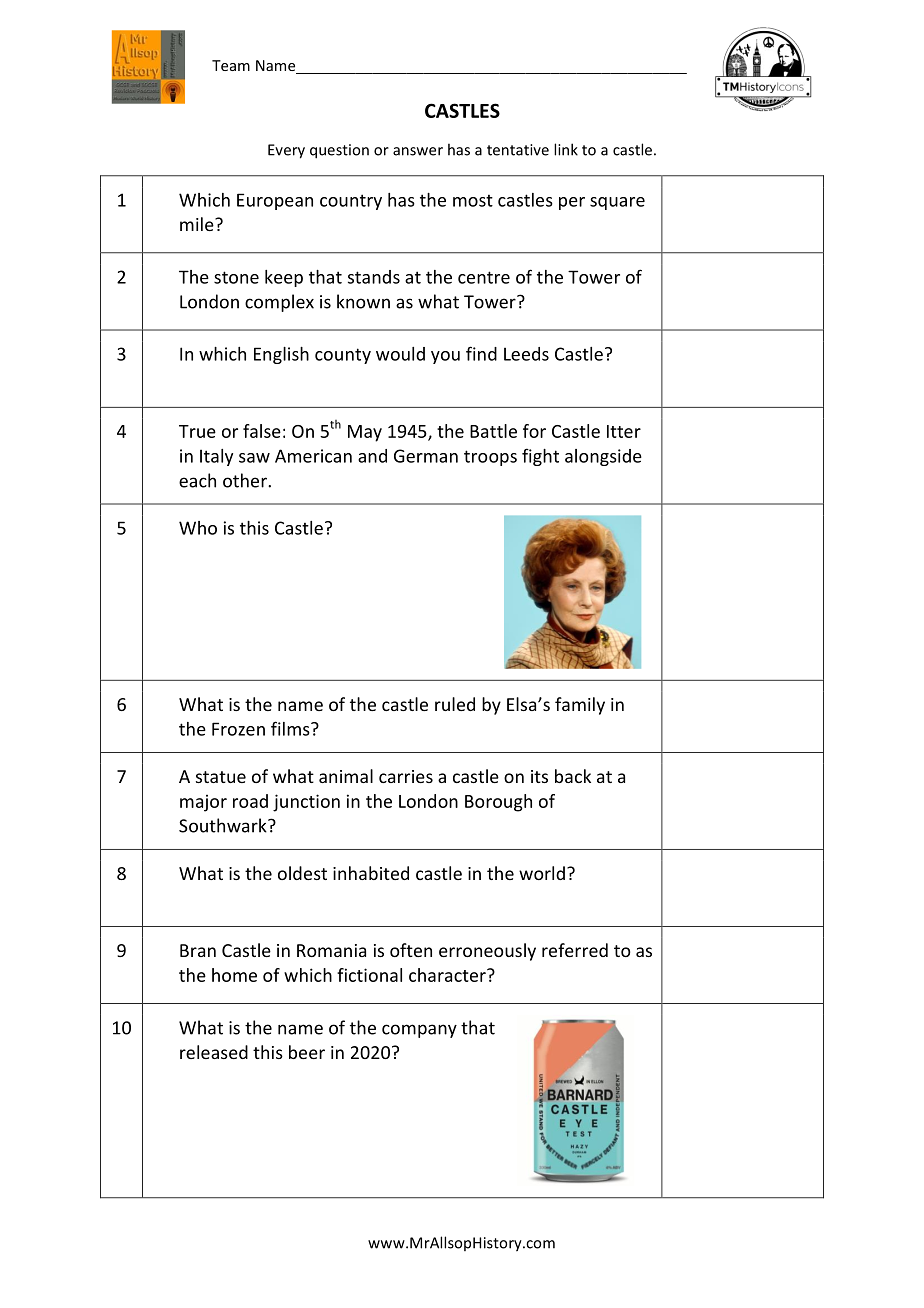  Describe the element at coordinates (214, 1052) in the document. I see `released` at that location.
